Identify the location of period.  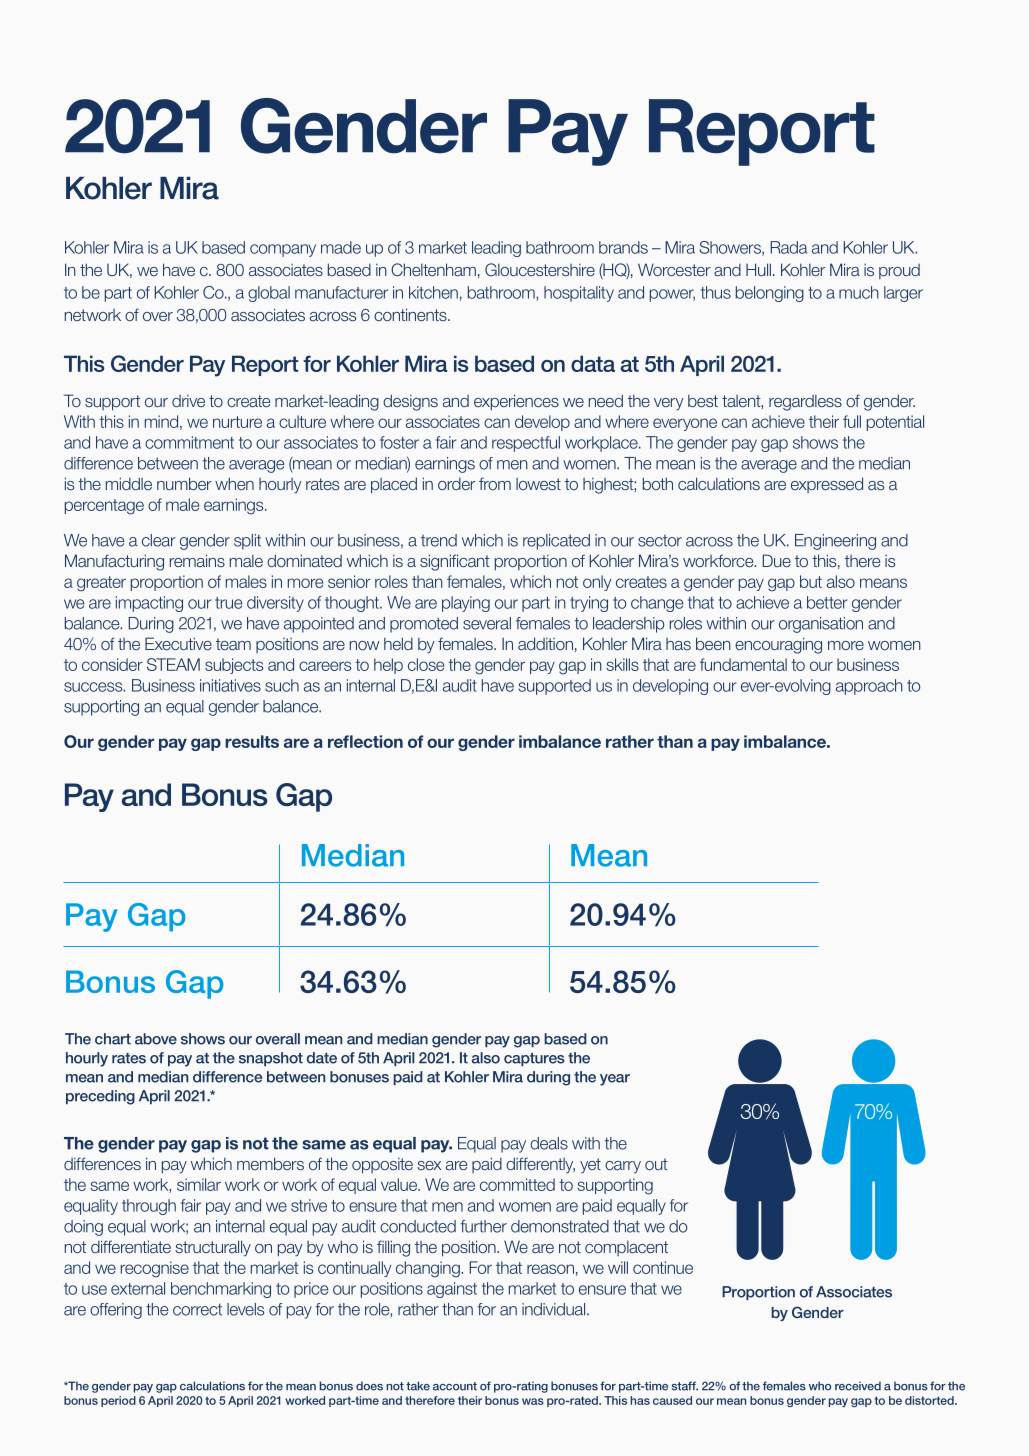
(118, 1401).
